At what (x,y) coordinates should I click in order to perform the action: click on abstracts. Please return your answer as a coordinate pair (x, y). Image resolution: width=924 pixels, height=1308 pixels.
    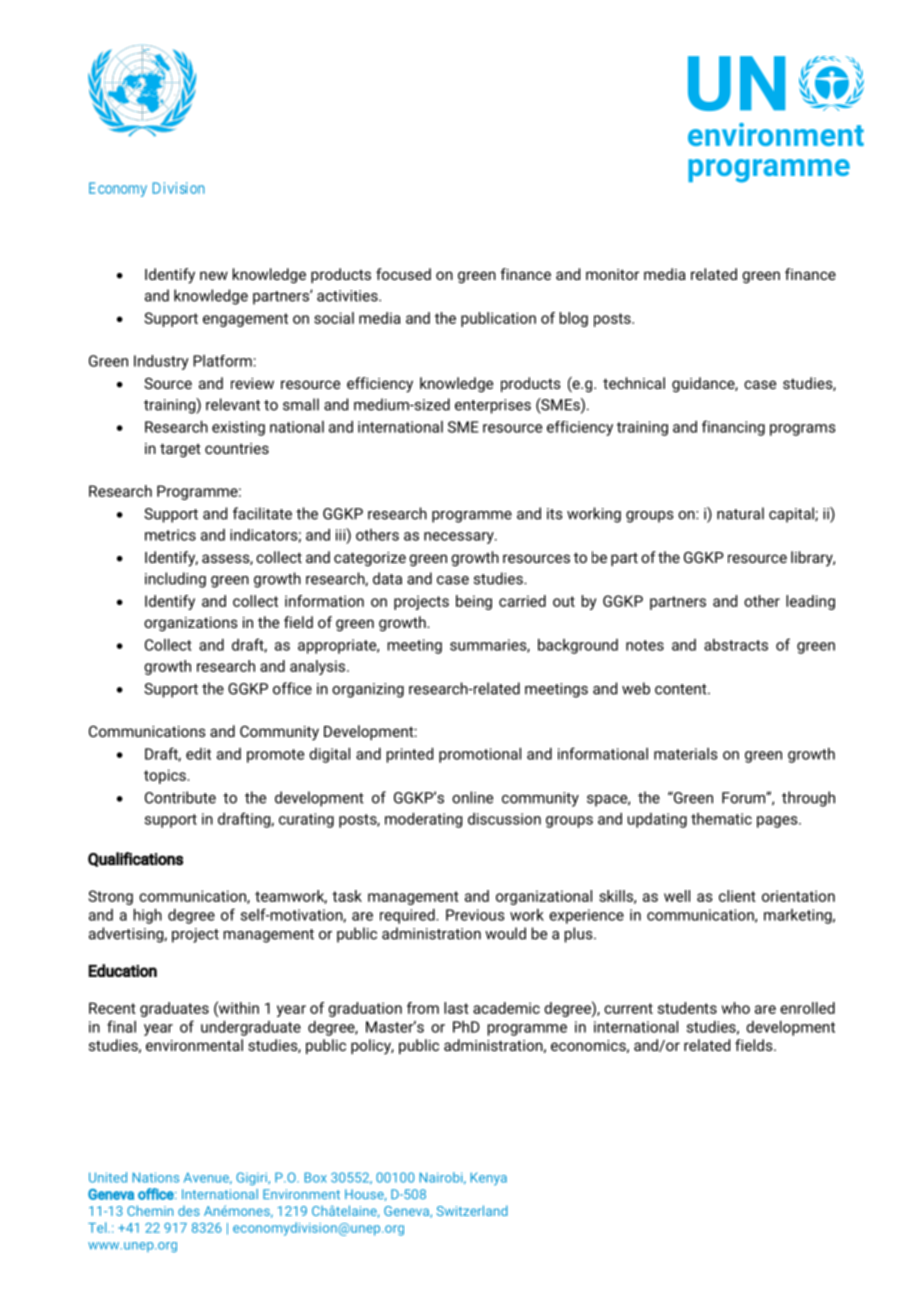
    Looking at the image, I should click on (736, 645).
